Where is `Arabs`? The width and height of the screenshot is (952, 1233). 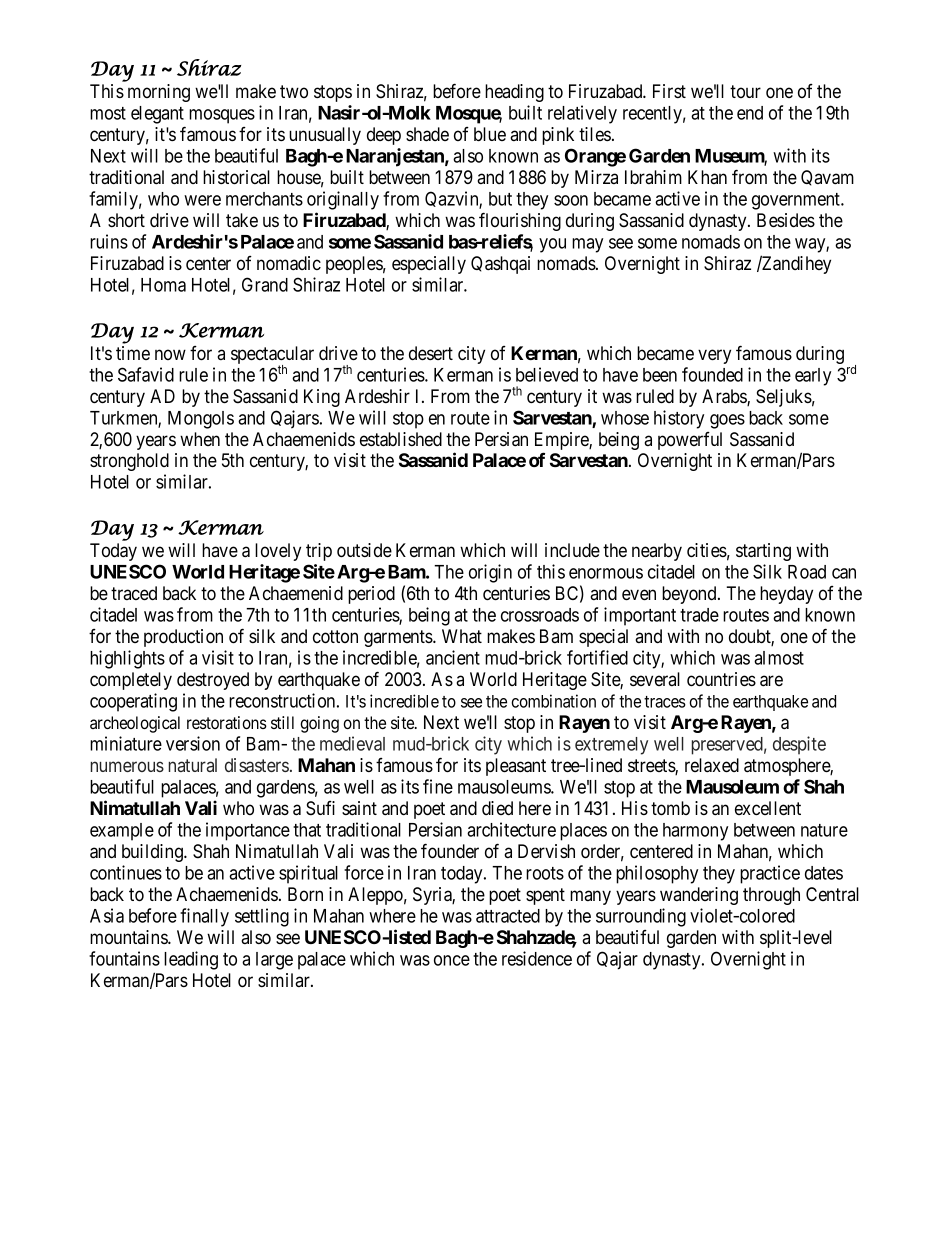 Arabs is located at coordinates (725, 397).
